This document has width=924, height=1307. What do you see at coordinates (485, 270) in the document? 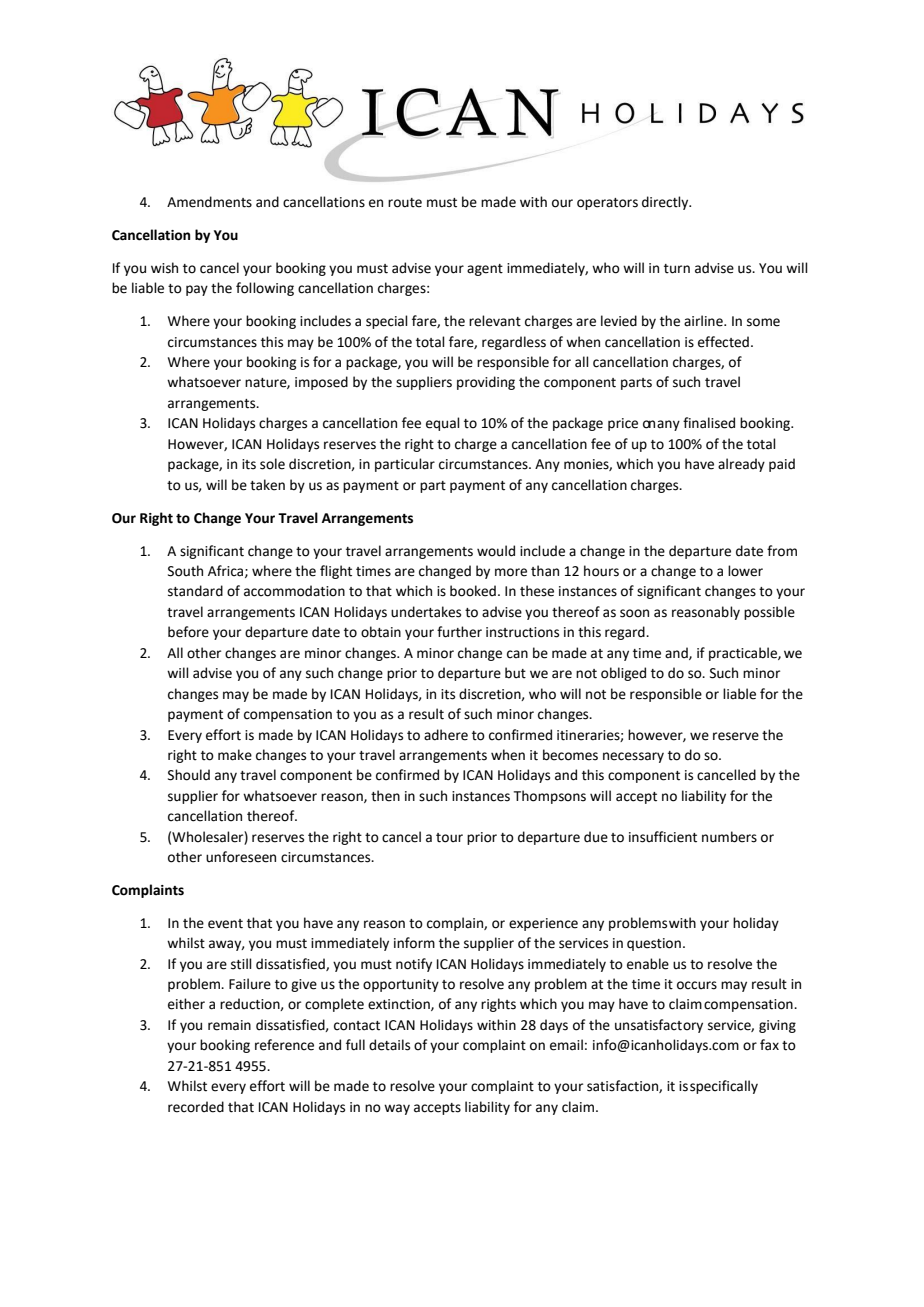
I see `agent` at bounding box center [485, 270].
